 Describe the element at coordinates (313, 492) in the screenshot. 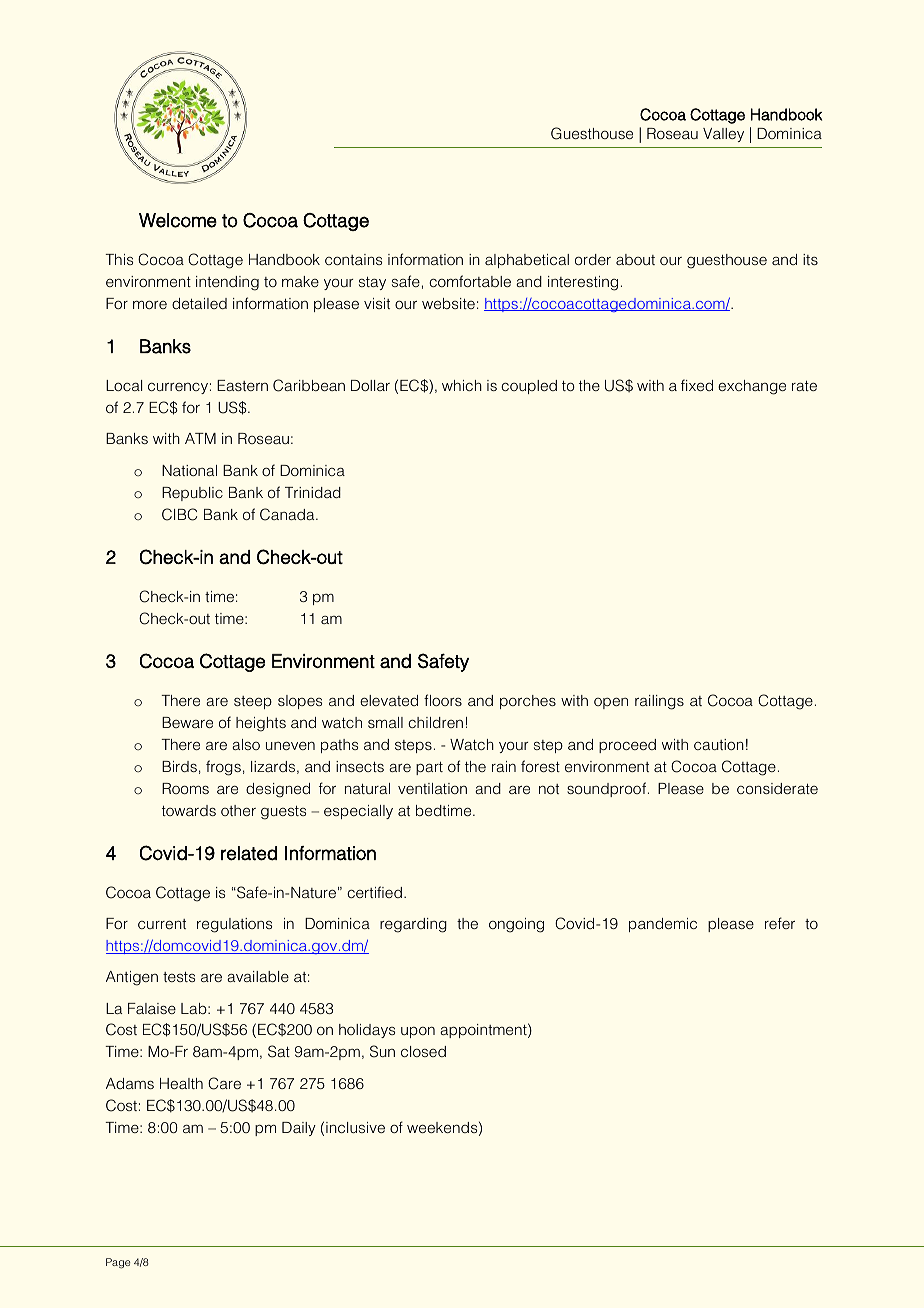

I see `Trinidad` at that location.
